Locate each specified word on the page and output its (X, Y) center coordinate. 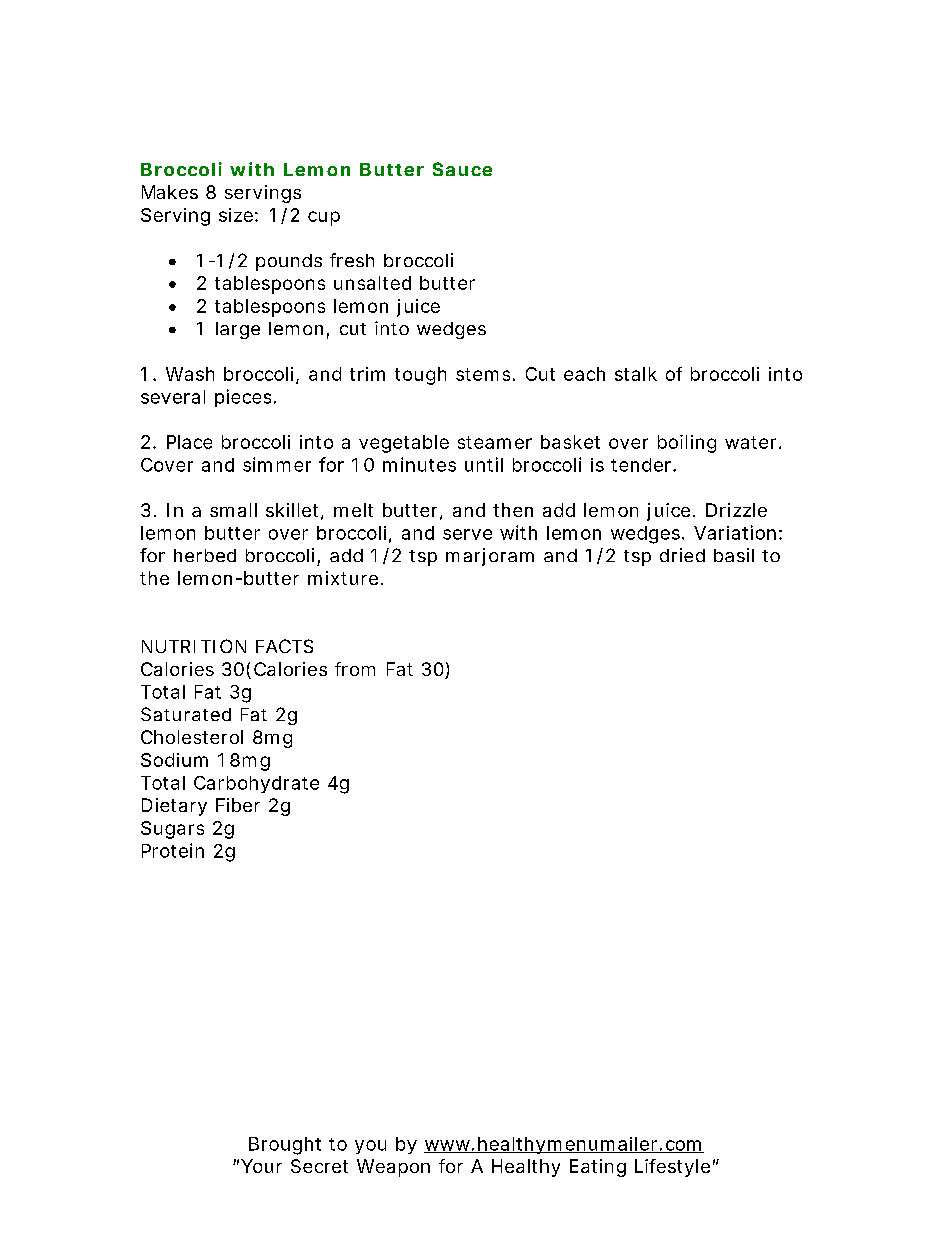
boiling (687, 444)
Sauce (462, 169)
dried (682, 555)
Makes (170, 192)
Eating (598, 1168)
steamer (495, 442)
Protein (173, 850)
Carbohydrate (256, 784)
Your (261, 1166)
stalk (636, 374)
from (355, 669)
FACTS (284, 646)
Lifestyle (672, 1168)
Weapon (393, 1168)
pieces (243, 398)
